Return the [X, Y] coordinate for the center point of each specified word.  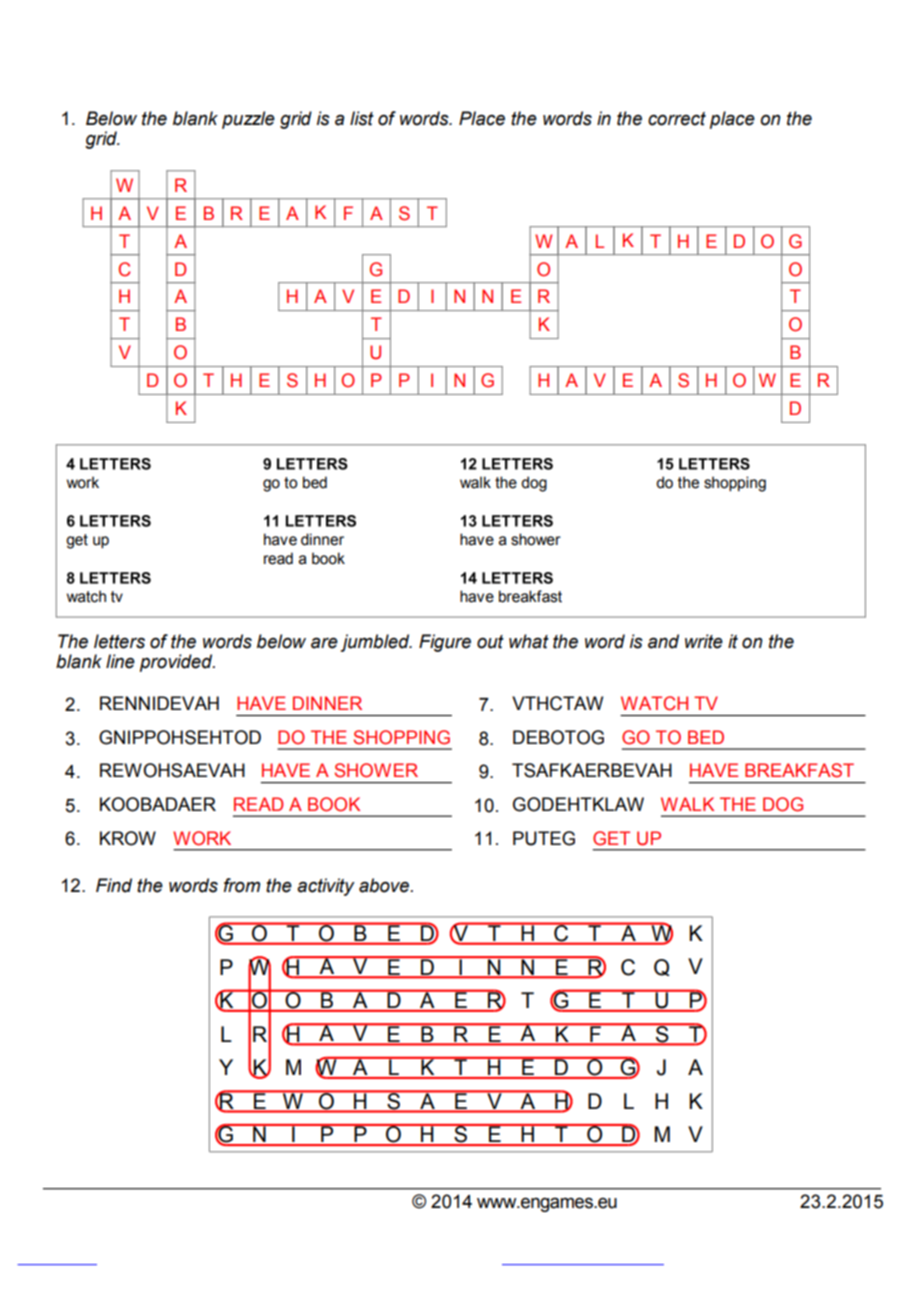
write [704, 641]
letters [119, 641]
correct [677, 119]
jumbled [376, 643]
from [242, 885]
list [362, 118]
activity [326, 887]
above [385, 885]
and [663, 641]
